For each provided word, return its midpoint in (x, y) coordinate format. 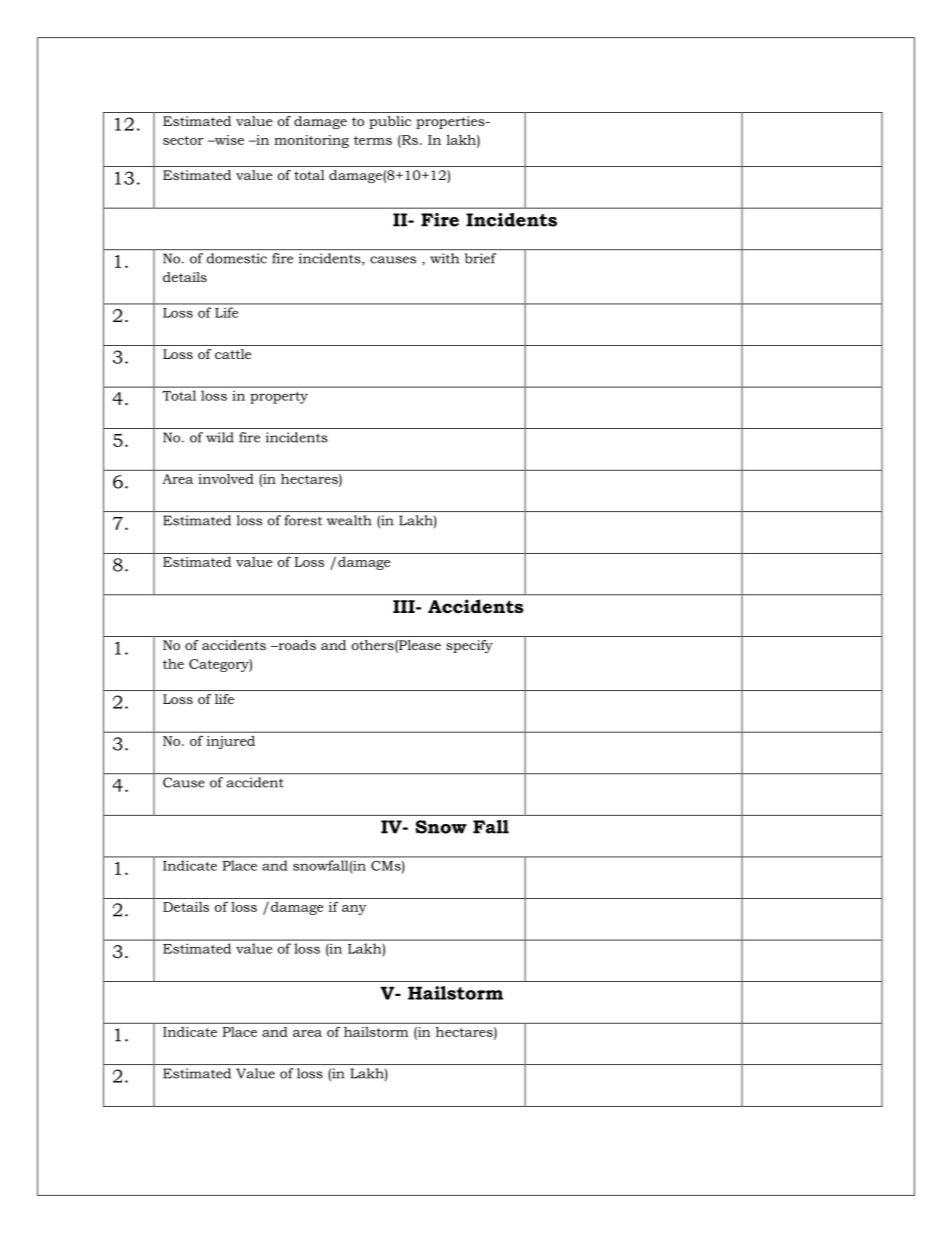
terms (373, 140)
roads (296, 645)
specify (469, 646)
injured (231, 742)
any (354, 910)
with (444, 258)
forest (304, 520)
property (279, 397)
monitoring (311, 141)
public (390, 122)
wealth (349, 520)
